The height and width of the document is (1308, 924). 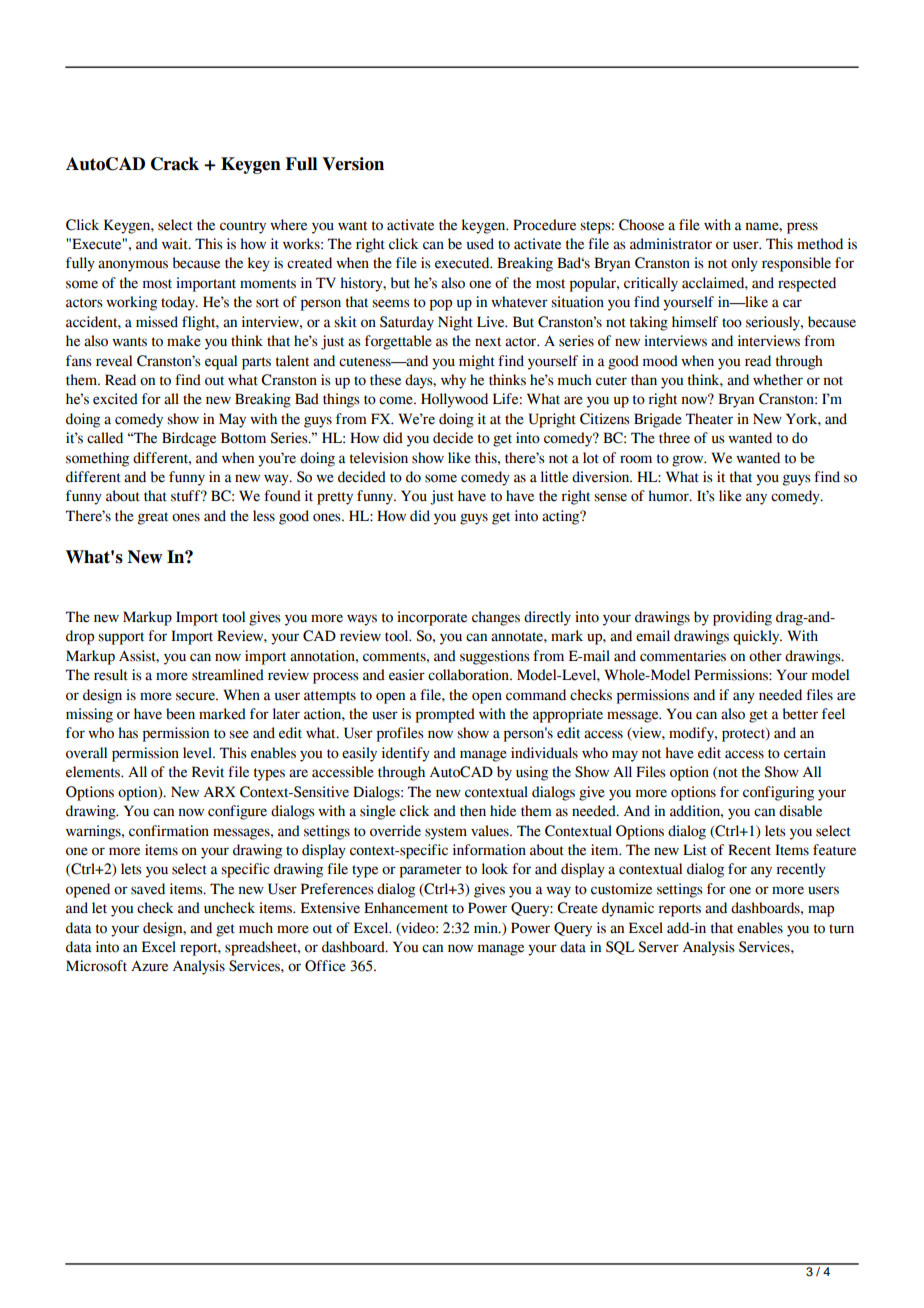 What do you see at coordinates (453, 381) in the document?
I see `why` at bounding box center [453, 381].
